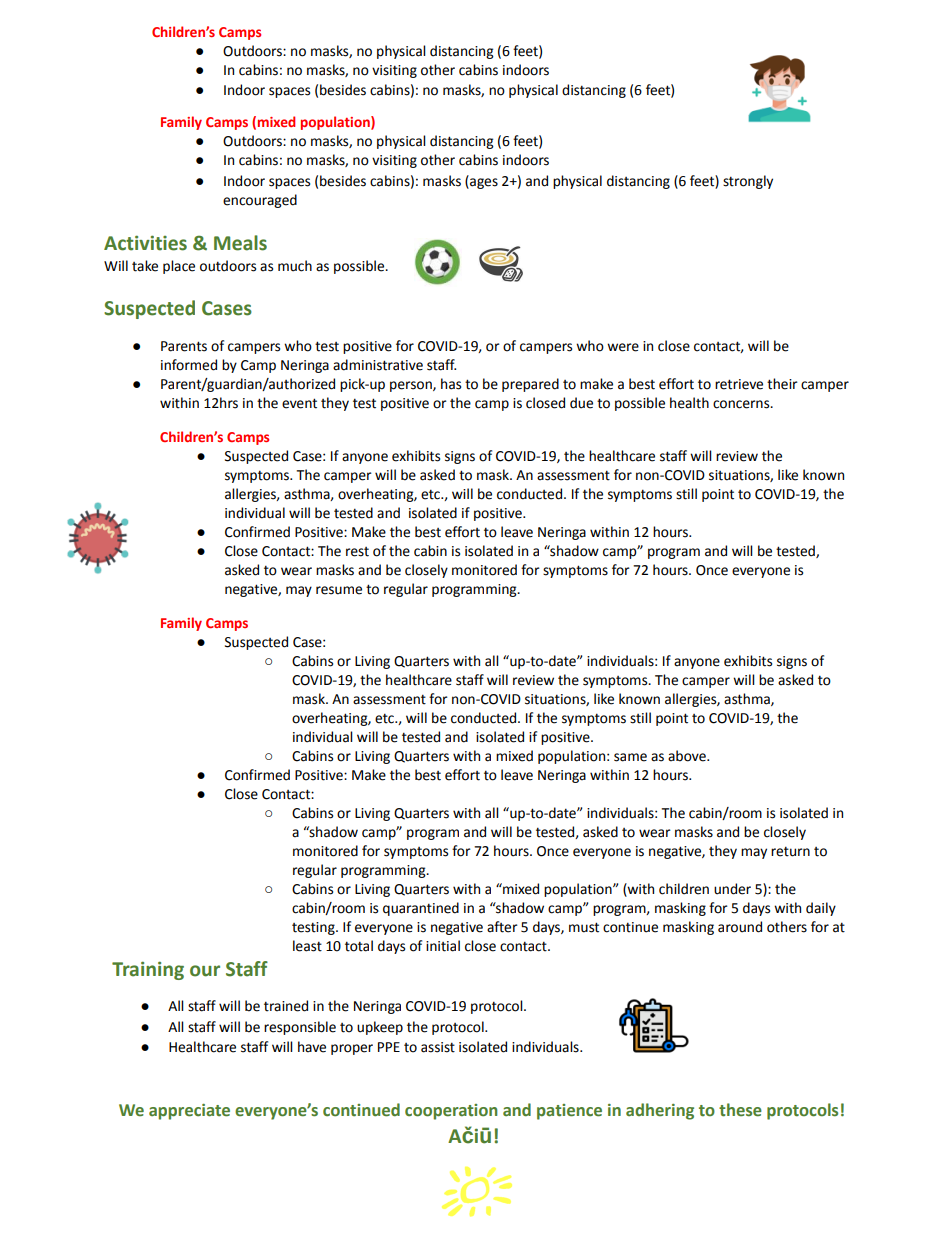  Describe the element at coordinates (748, 182) in the image. I see `strongly` at that location.
